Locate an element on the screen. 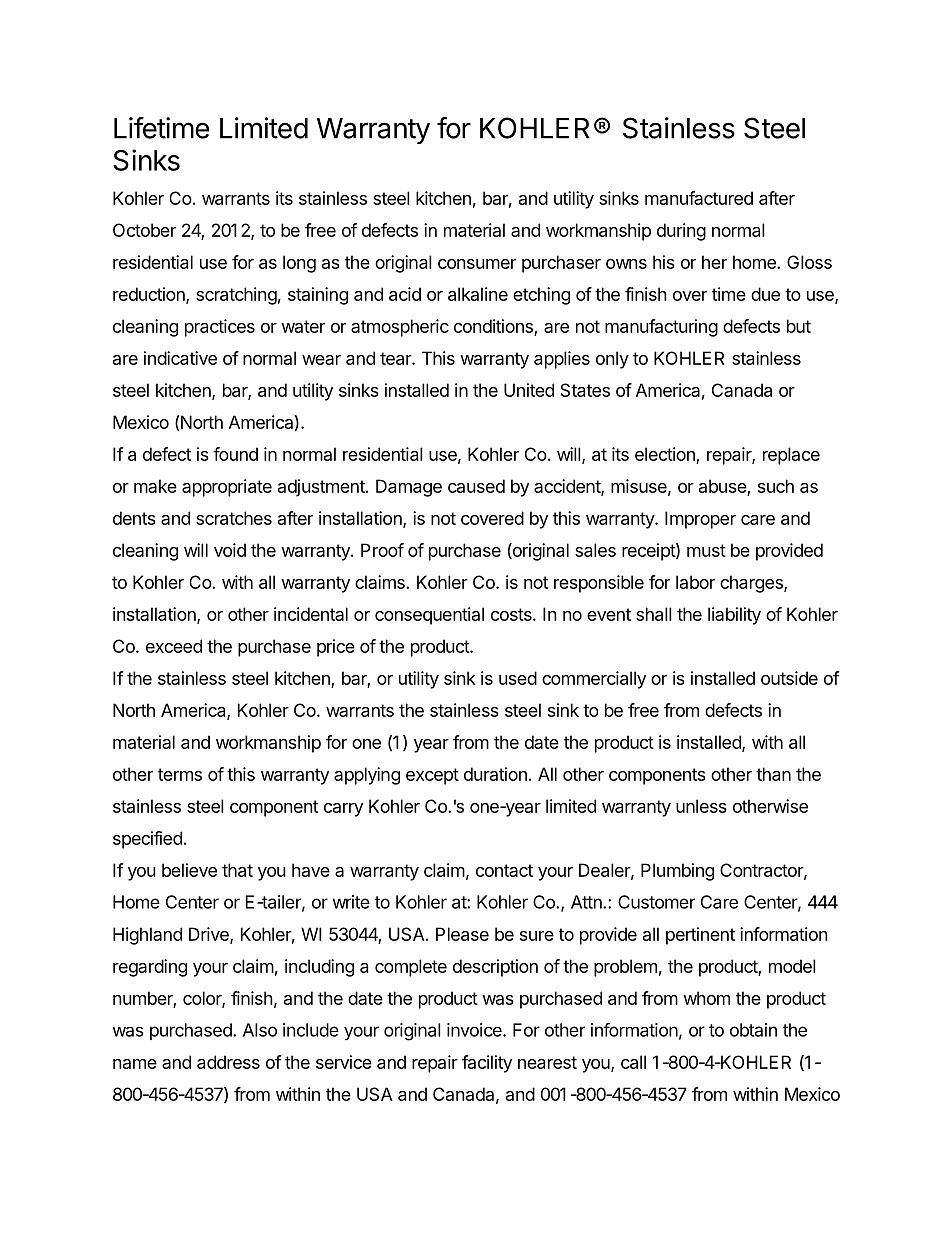 The image size is (952, 1233). address is located at coordinates (228, 1062).
